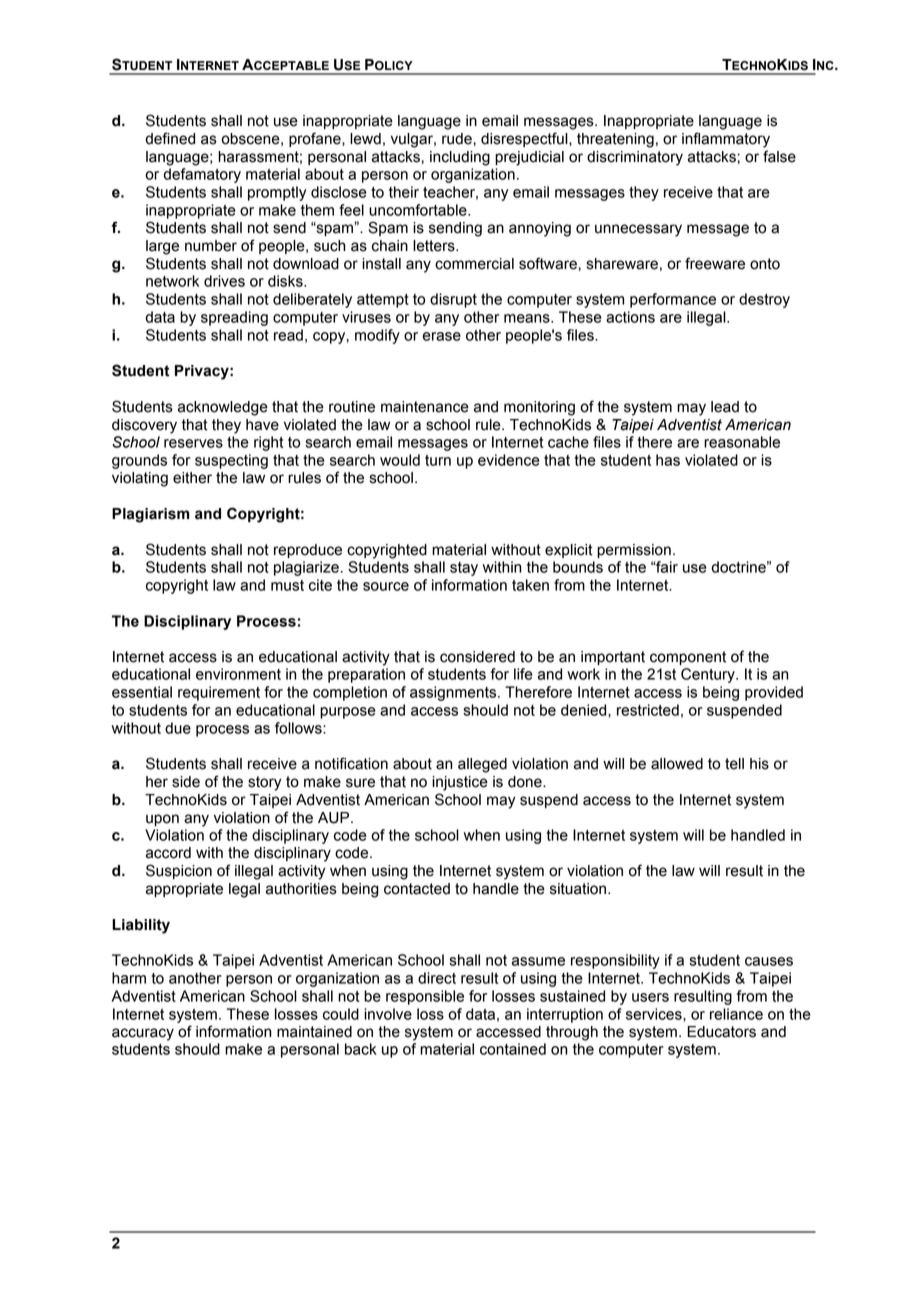 The image size is (924, 1308). Describe the element at coordinates (460, 158) in the screenshot. I see `including` at that location.
